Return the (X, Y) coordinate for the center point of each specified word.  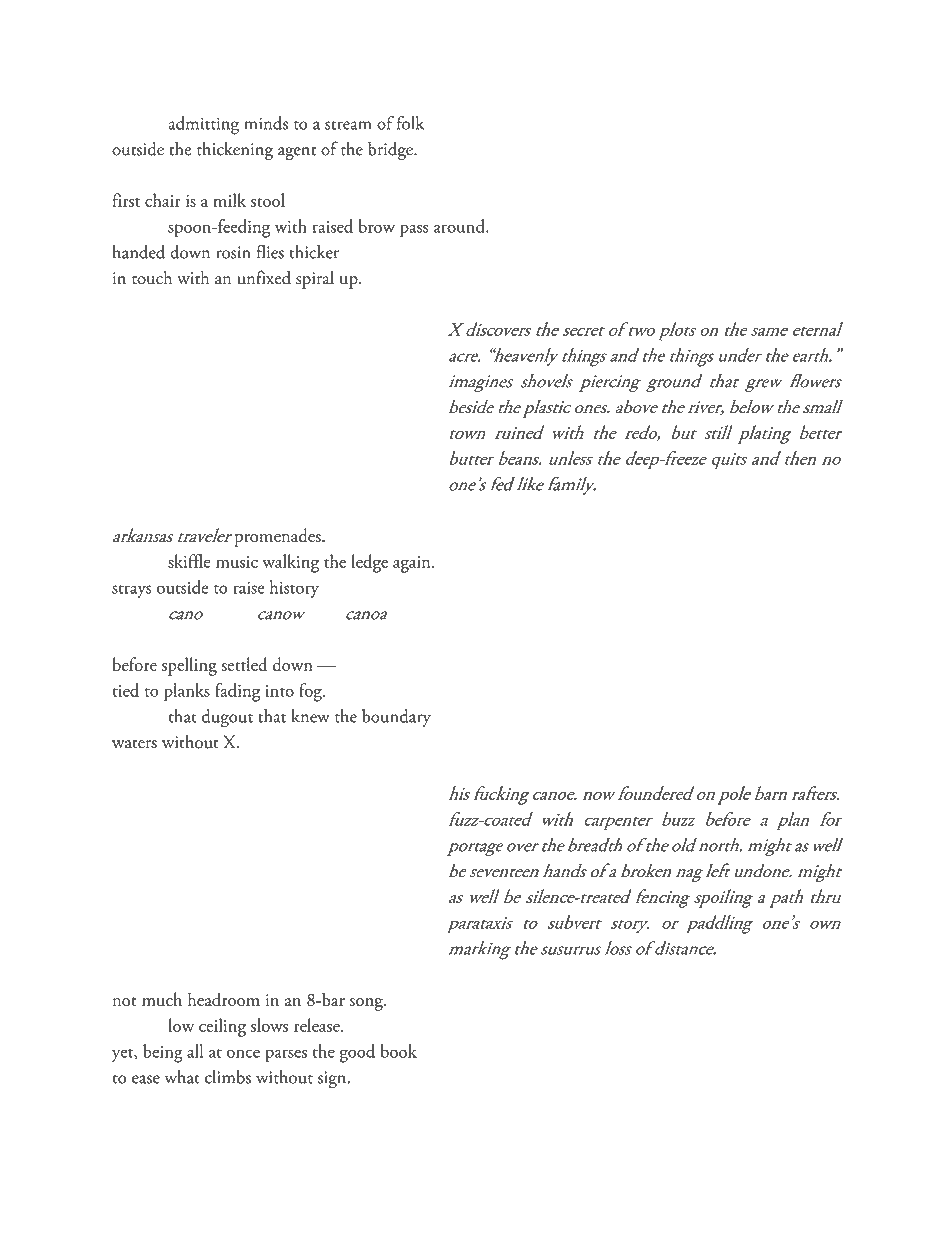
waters (134, 744)
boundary (396, 718)
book (399, 1051)
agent (297, 153)
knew (311, 716)
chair (163, 200)
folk (410, 123)
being (163, 1053)
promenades (278, 537)
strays (131, 591)
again (413, 564)
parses (286, 1056)
